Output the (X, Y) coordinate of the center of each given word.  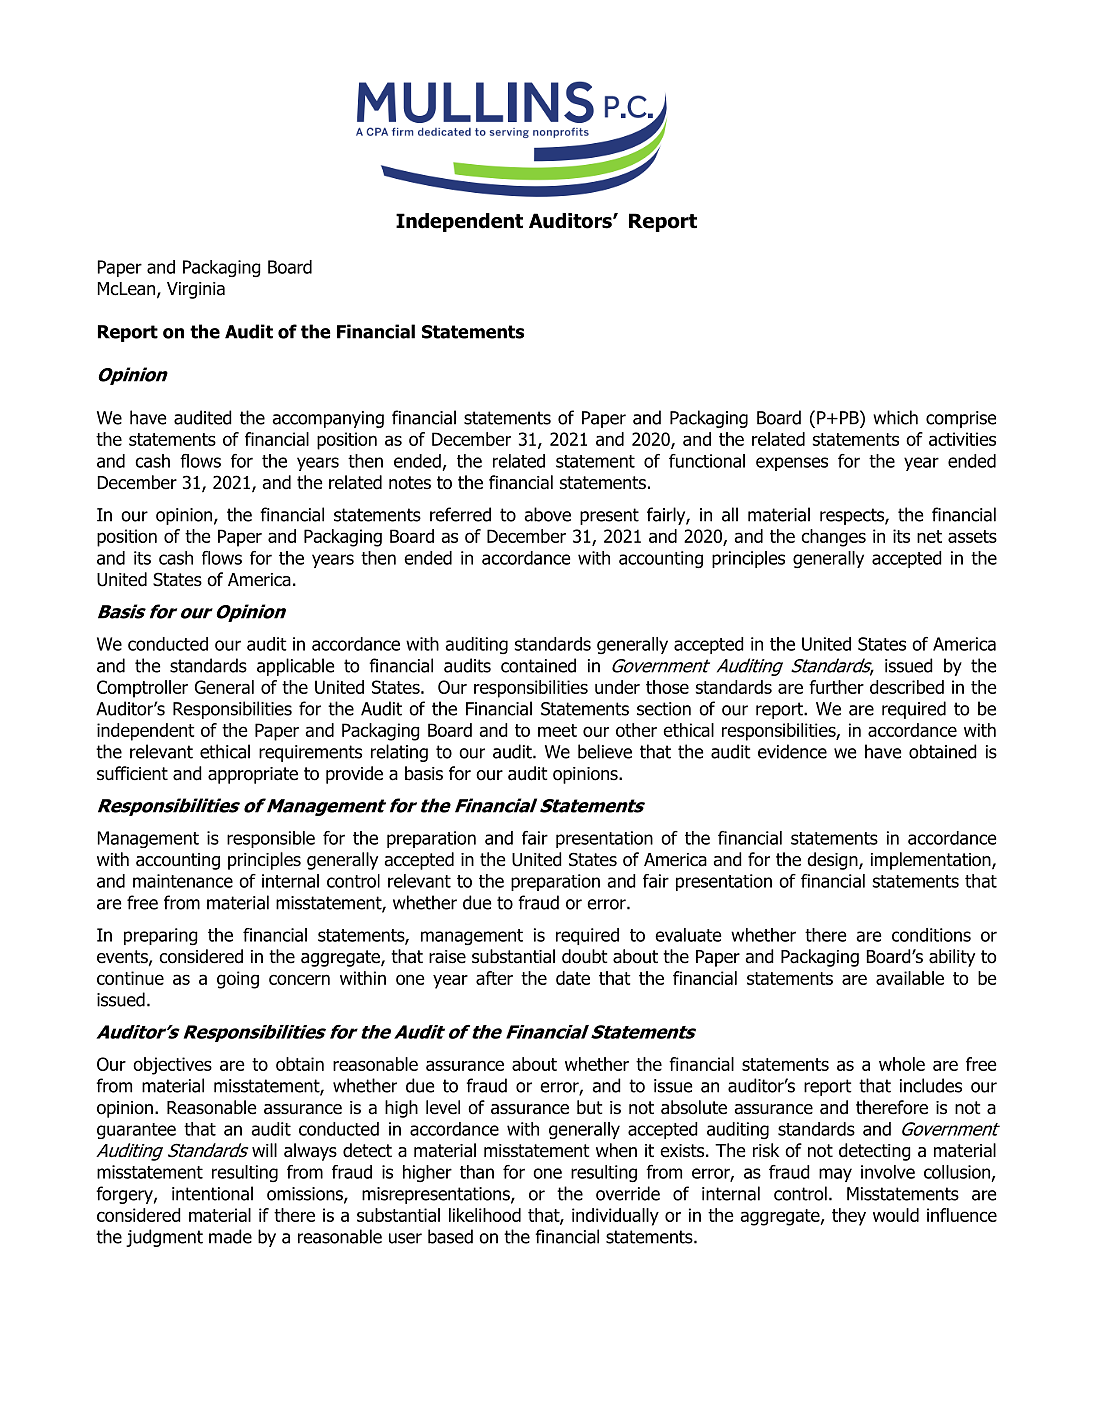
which (895, 417)
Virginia (196, 290)
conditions (931, 935)
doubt (584, 956)
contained (538, 665)
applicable (295, 667)
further (836, 687)
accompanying (328, 419)
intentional (212, 1193)
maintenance (183, 881)
